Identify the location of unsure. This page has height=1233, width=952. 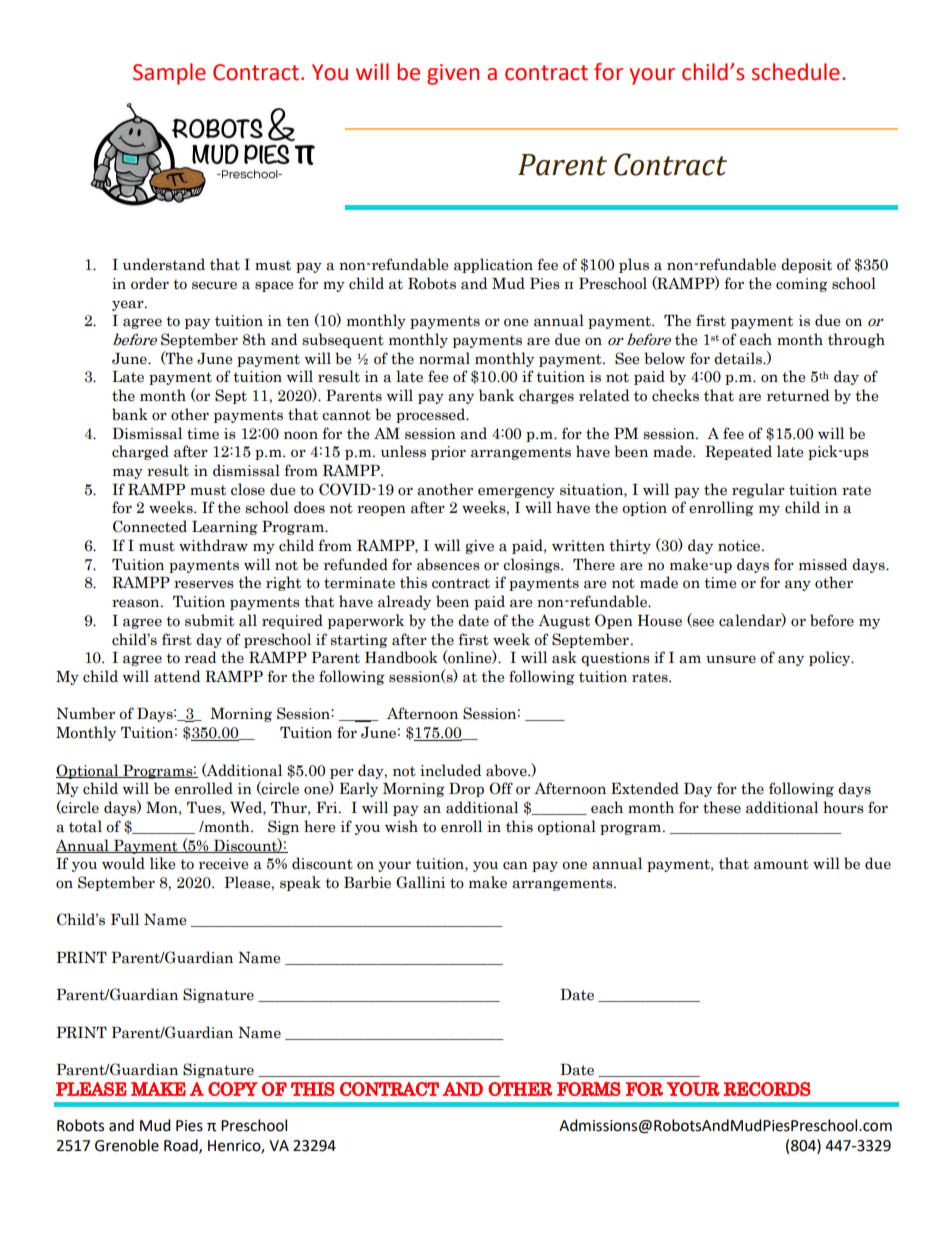
(731, 659).
